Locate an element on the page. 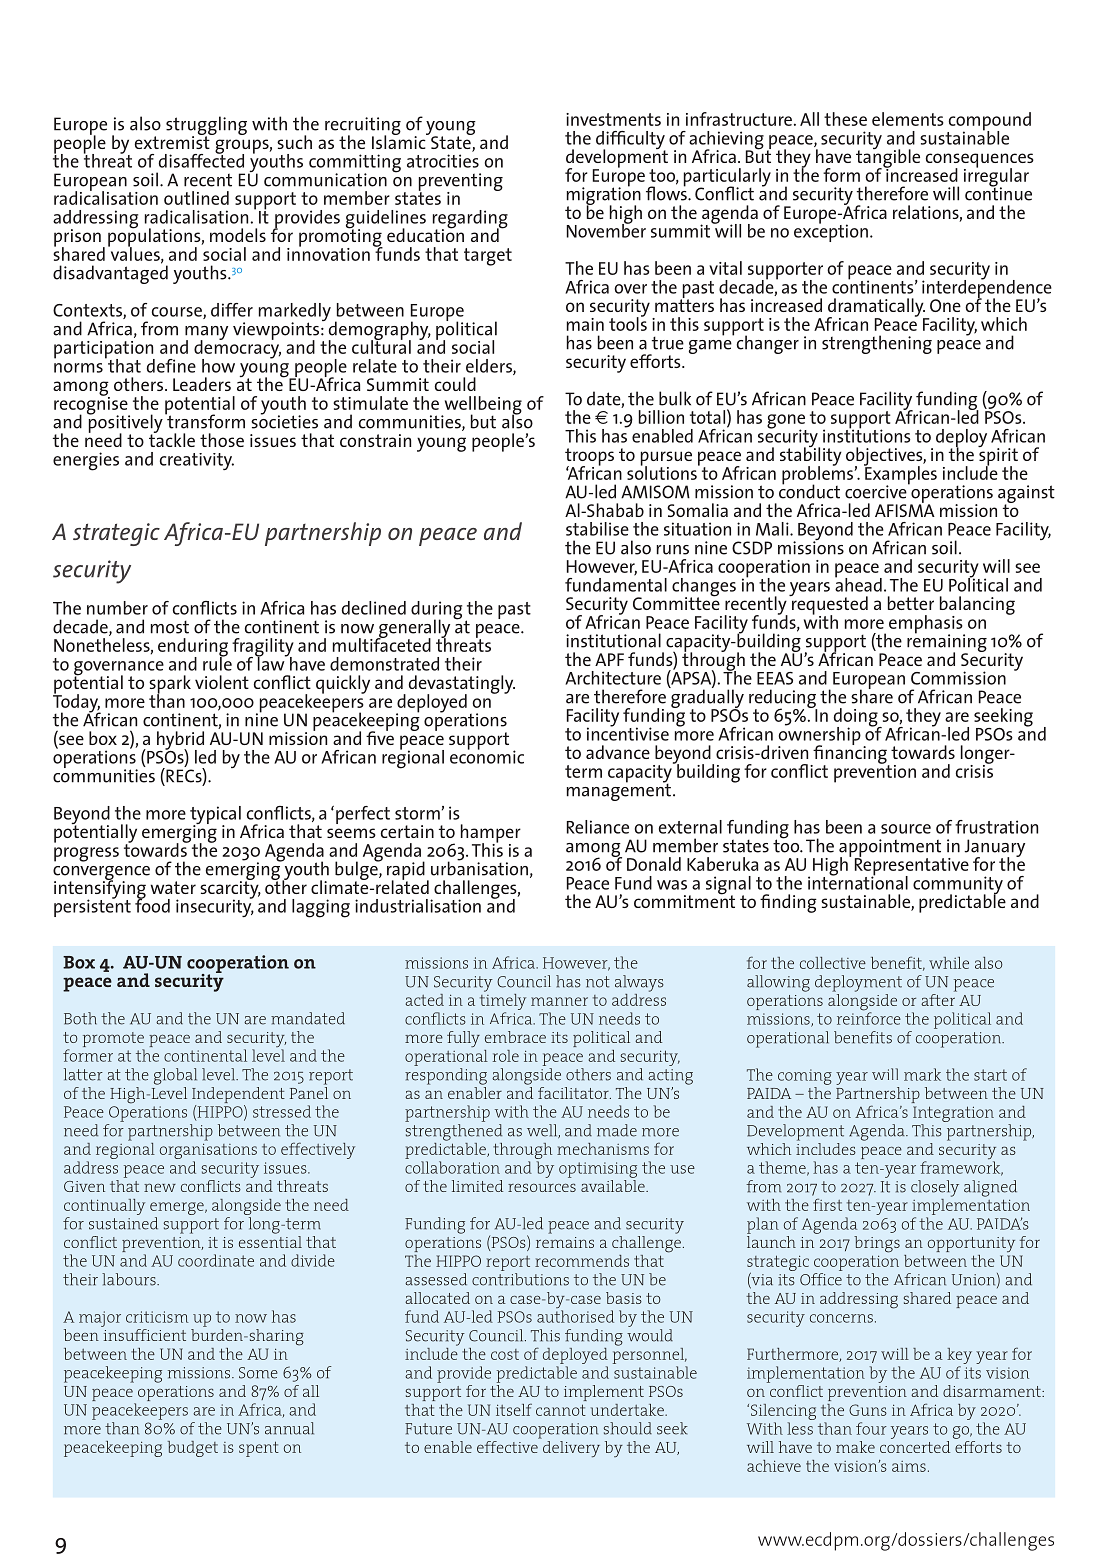 The width and height of the image is (1108, 1568). budget is located at coordinates (193, 1449).
